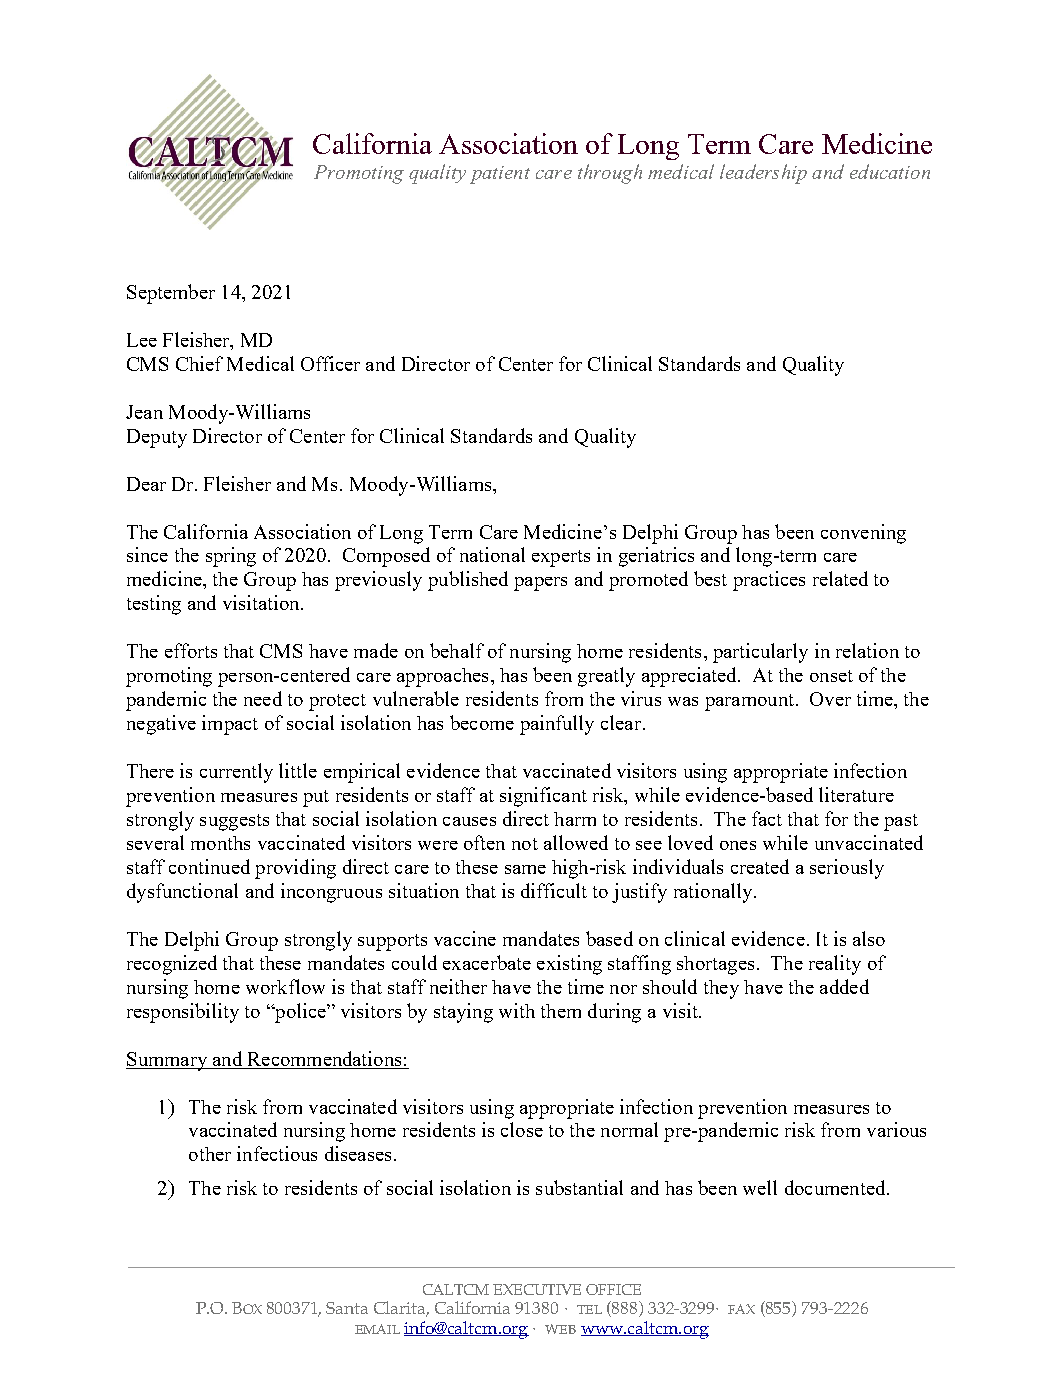 This image has height=1375, width=1062. Describe the element at coordinates (741, 1309) in the image. I see `FAX` at that location.
